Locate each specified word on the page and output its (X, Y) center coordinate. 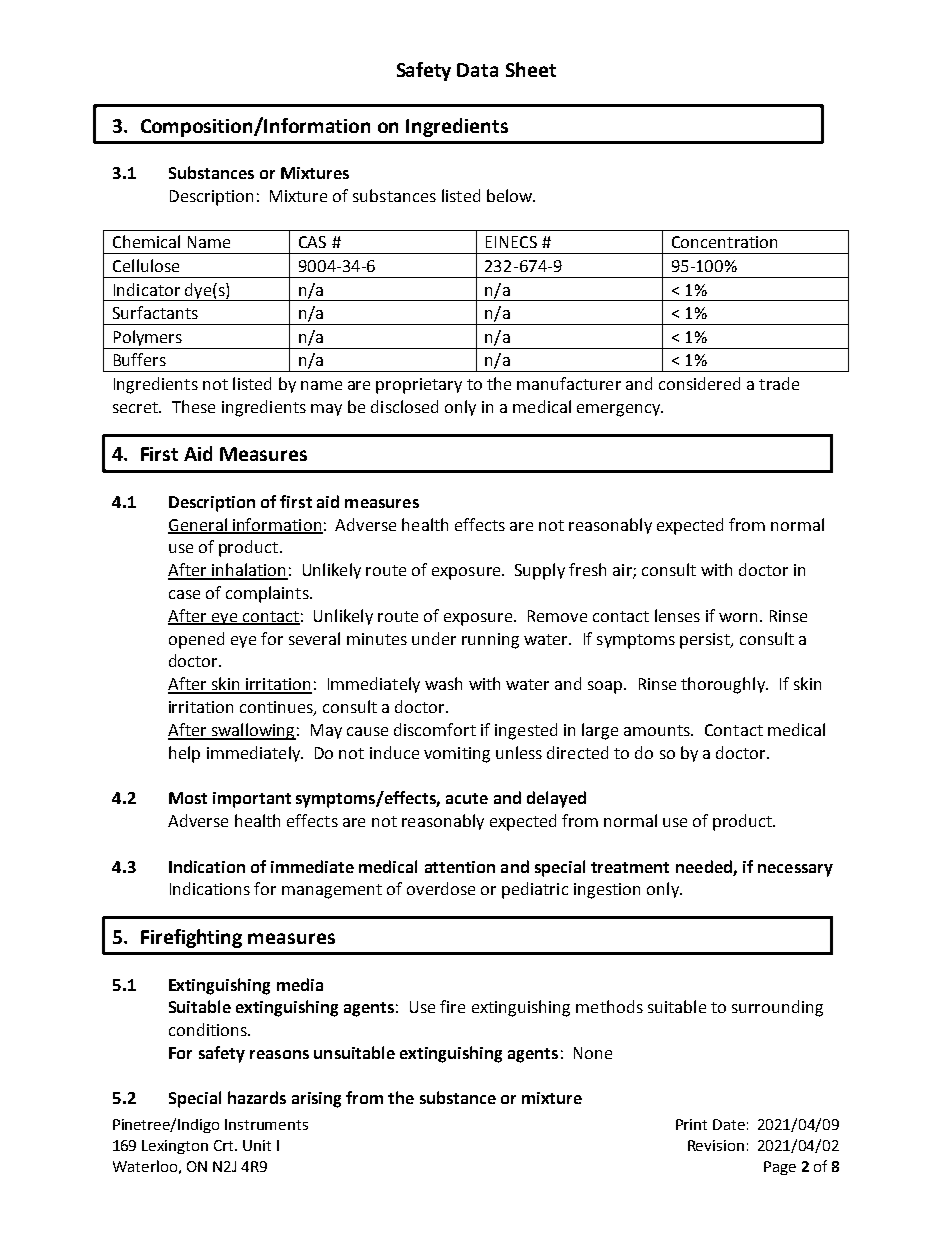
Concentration (724, 242)
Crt (225, 1145)
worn (738, 617)
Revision (716, 1145)
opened (196, 640)
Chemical (146, 241)
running (490, 641)
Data (477, 70)
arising (316, 1100)
